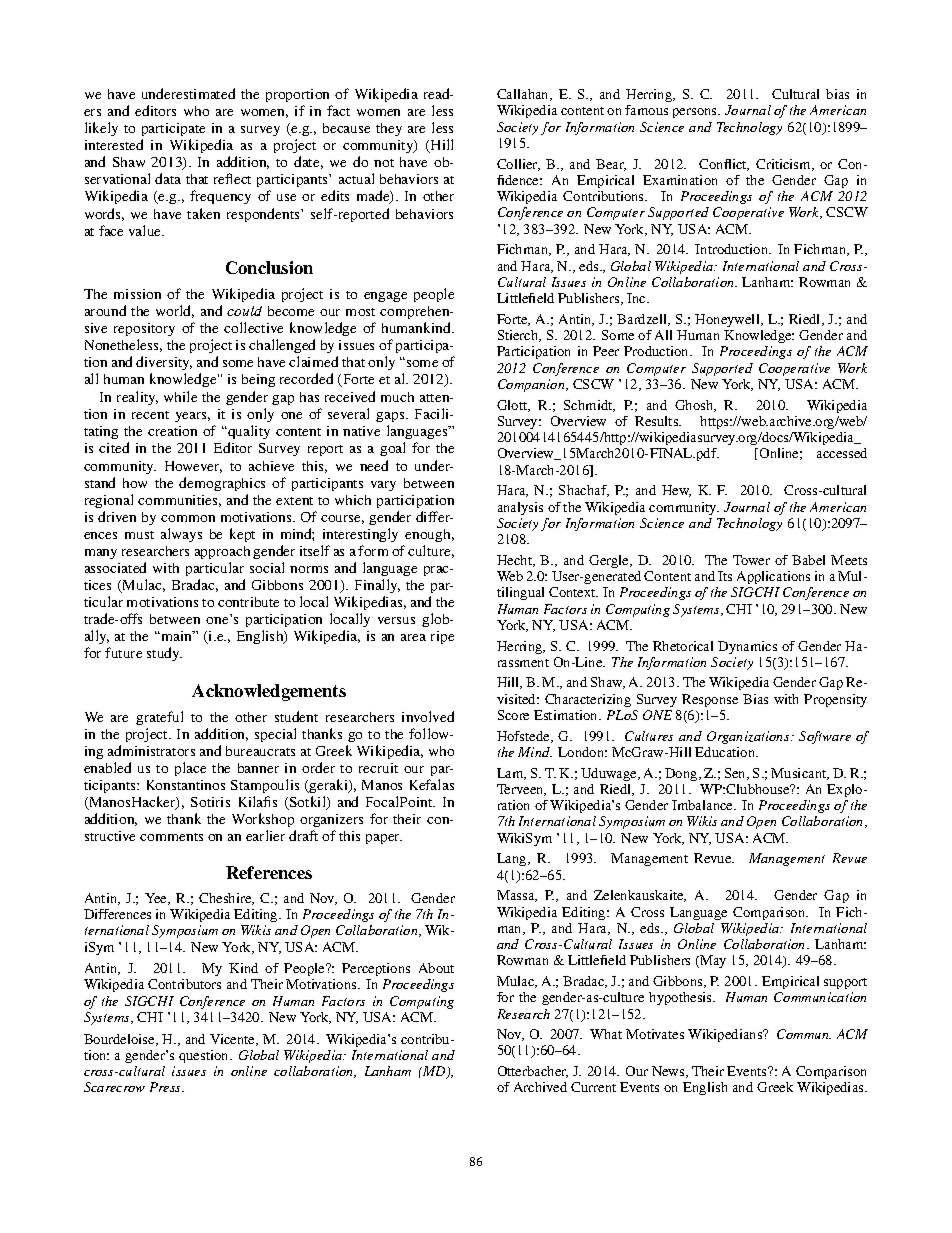  What do you see at coordinates (234, 1040) in the document?
I see `Vicente` at bounding box center [234, 1040].
